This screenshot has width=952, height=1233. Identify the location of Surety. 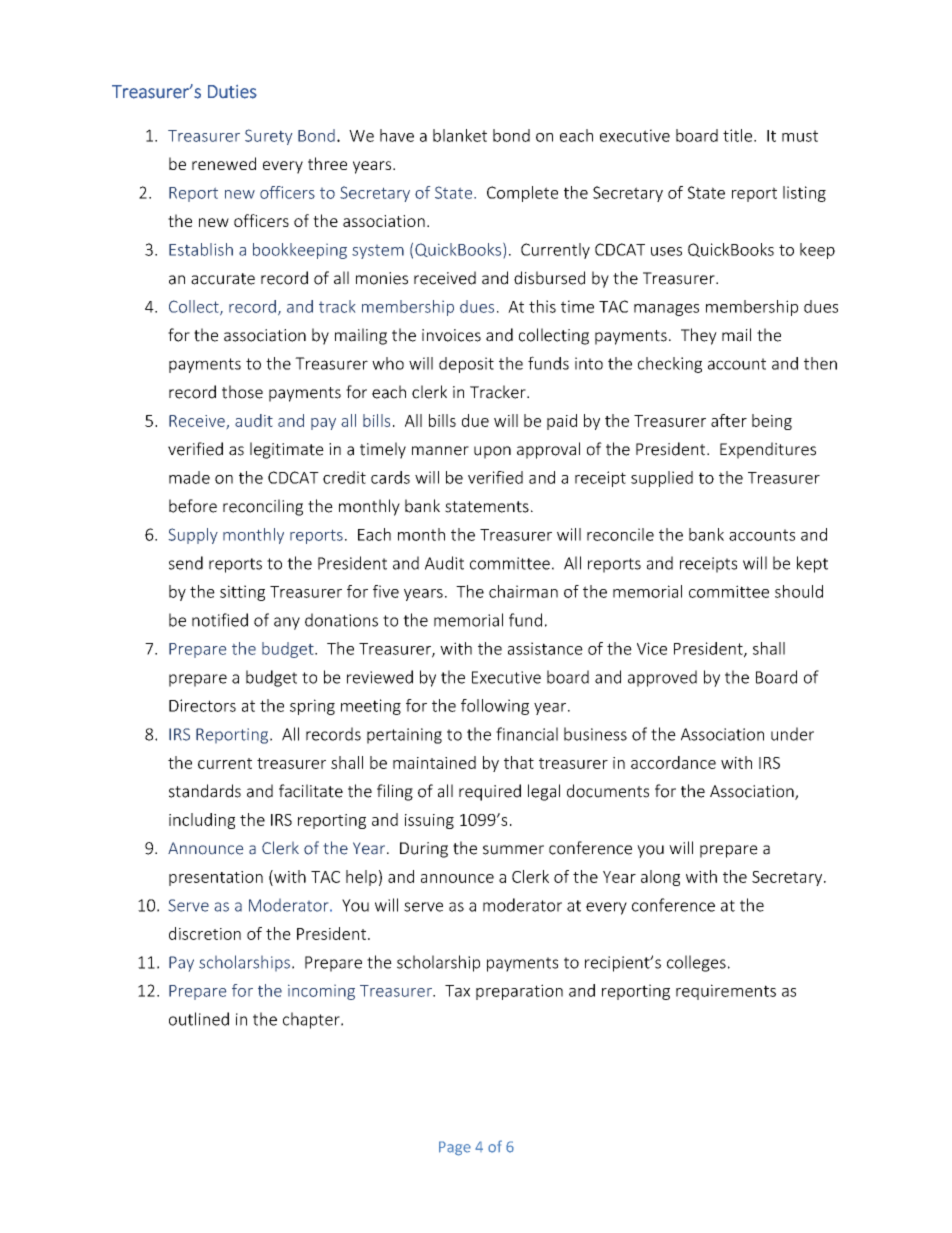
(269, 137).
